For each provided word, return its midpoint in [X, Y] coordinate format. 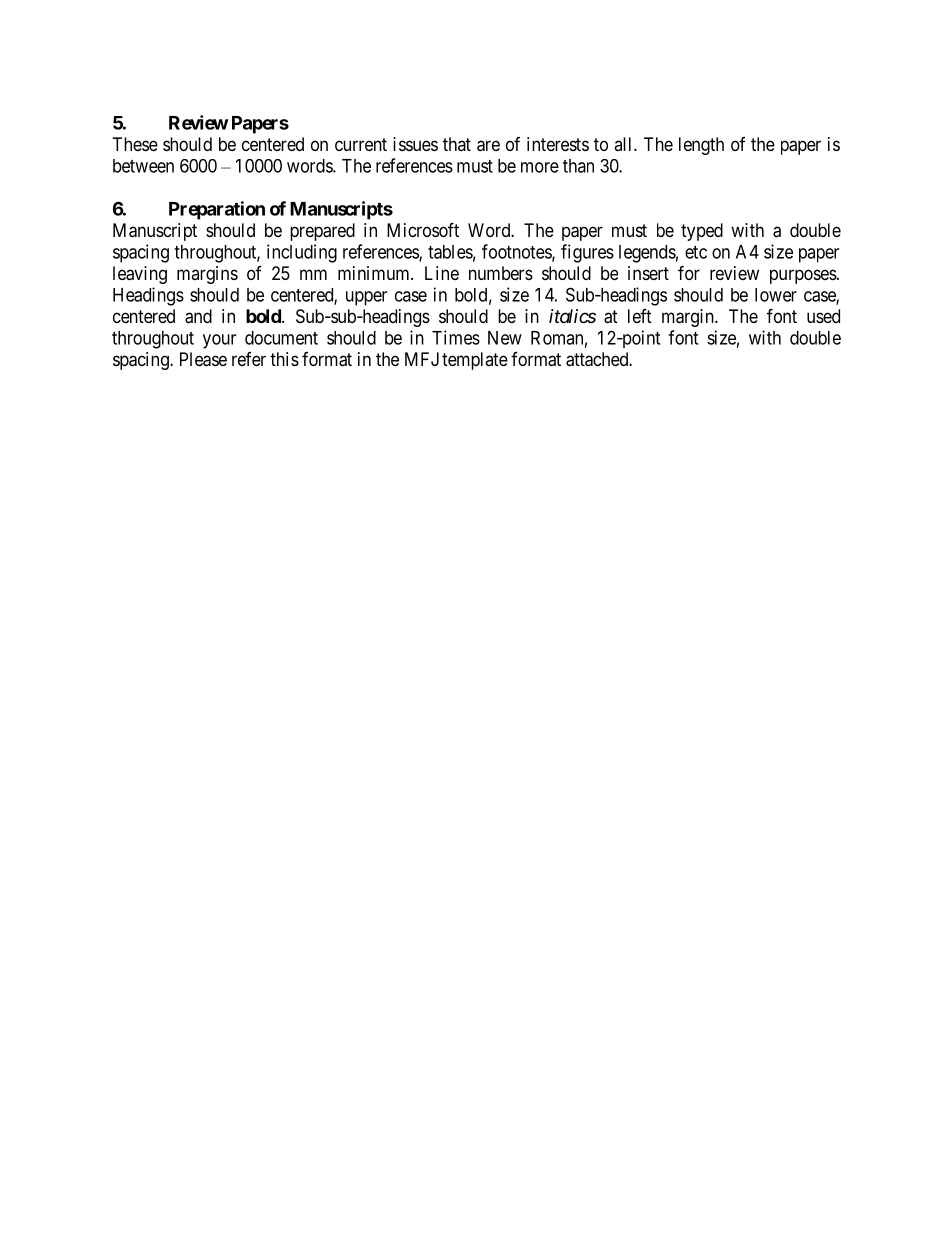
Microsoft [423, 229]
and [198, 316]
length [701, 146]
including [302, 253]
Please [203, 359]
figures [587, 253]
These [135, 144]
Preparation [217, 210]
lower [776, 295]
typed [702, 232]
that [457, 144]
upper [366, 298]
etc [696, 252]
